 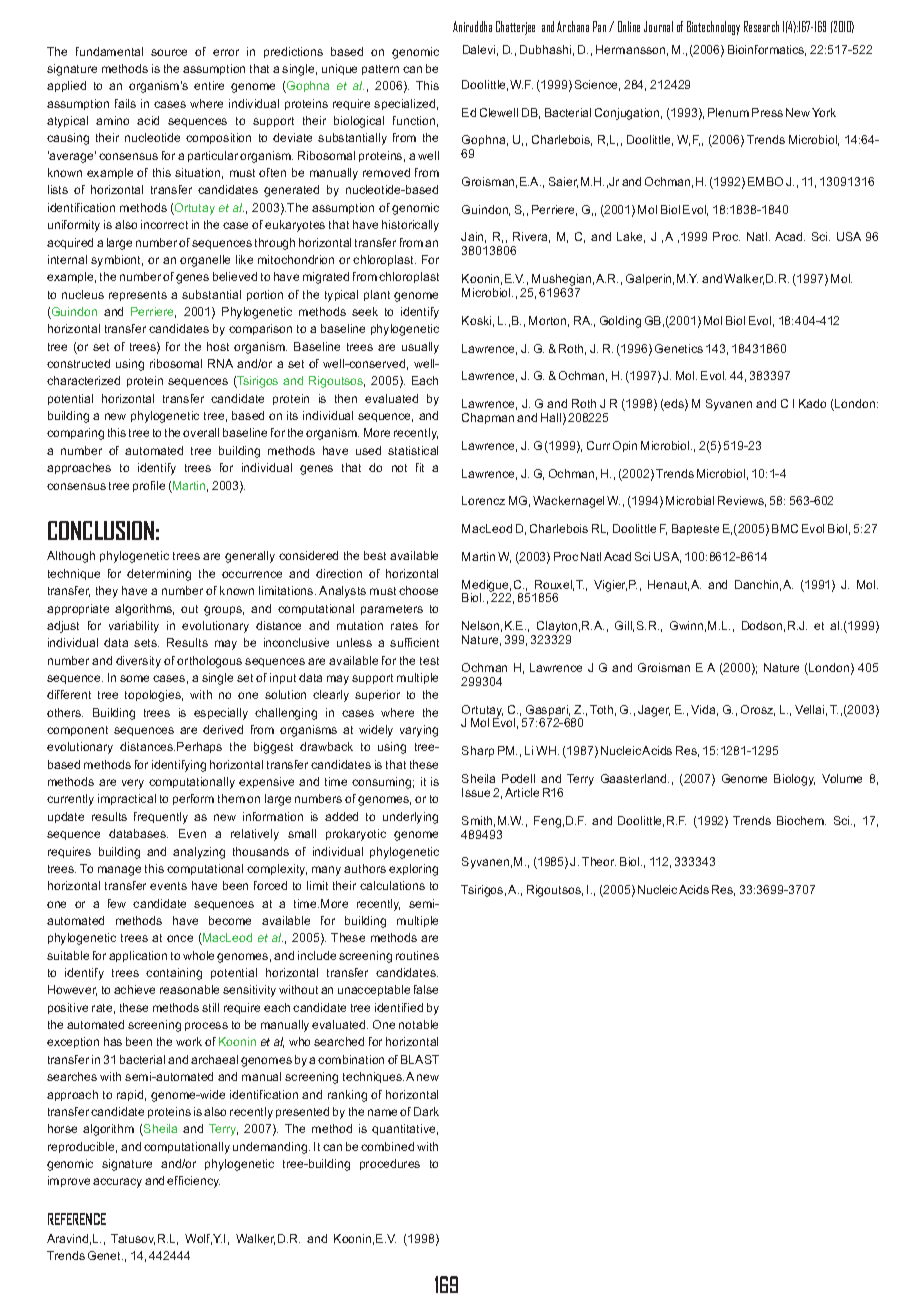 What do you see at coordinates (472, 26) in the screenshot?
I see `Aniruddha` at bounding box center [472, 26].
